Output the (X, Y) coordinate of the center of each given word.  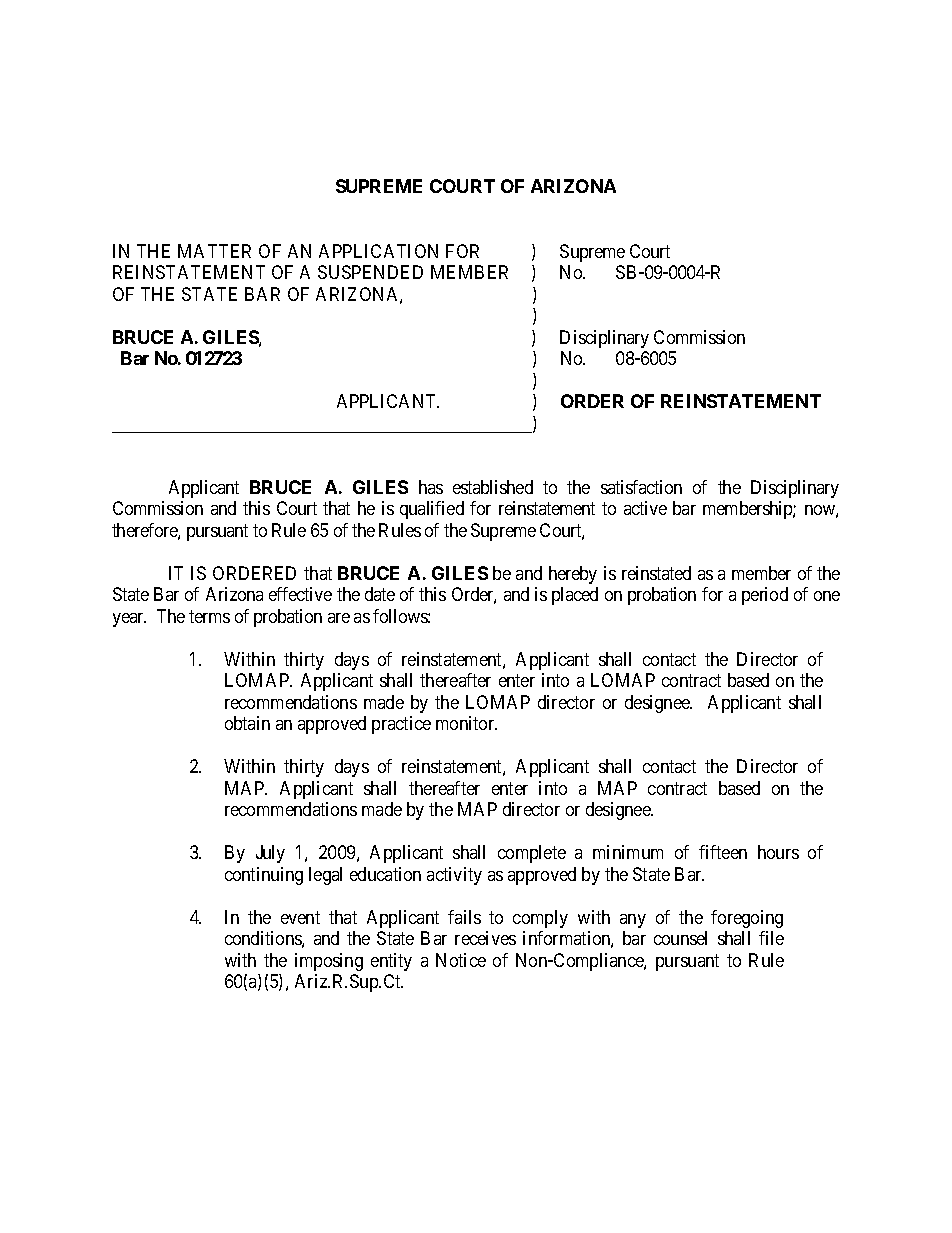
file (771, 938)
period (765, 596)
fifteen (723, 852)
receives (485, 938)
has (431, 487)
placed (575, 596)
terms (209, 616)
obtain (247, 723)
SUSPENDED (370, 272)
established (493, 487)
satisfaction (641, 487)
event (300, 917)
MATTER (214, 251)
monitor (466, 723)
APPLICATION (378, 251)
